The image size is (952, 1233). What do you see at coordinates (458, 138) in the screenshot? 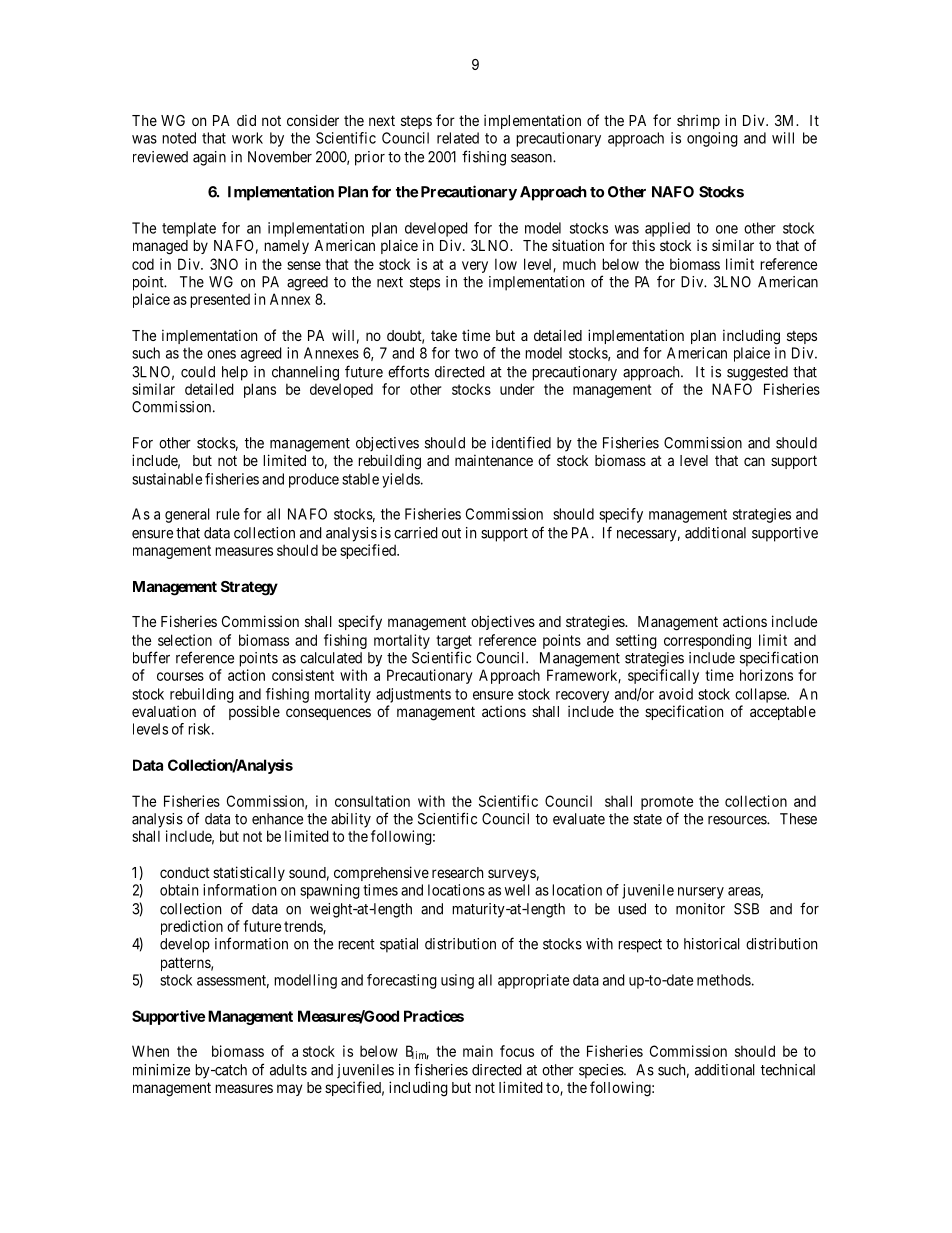
I see `related` at bounding box center [458, 138].
